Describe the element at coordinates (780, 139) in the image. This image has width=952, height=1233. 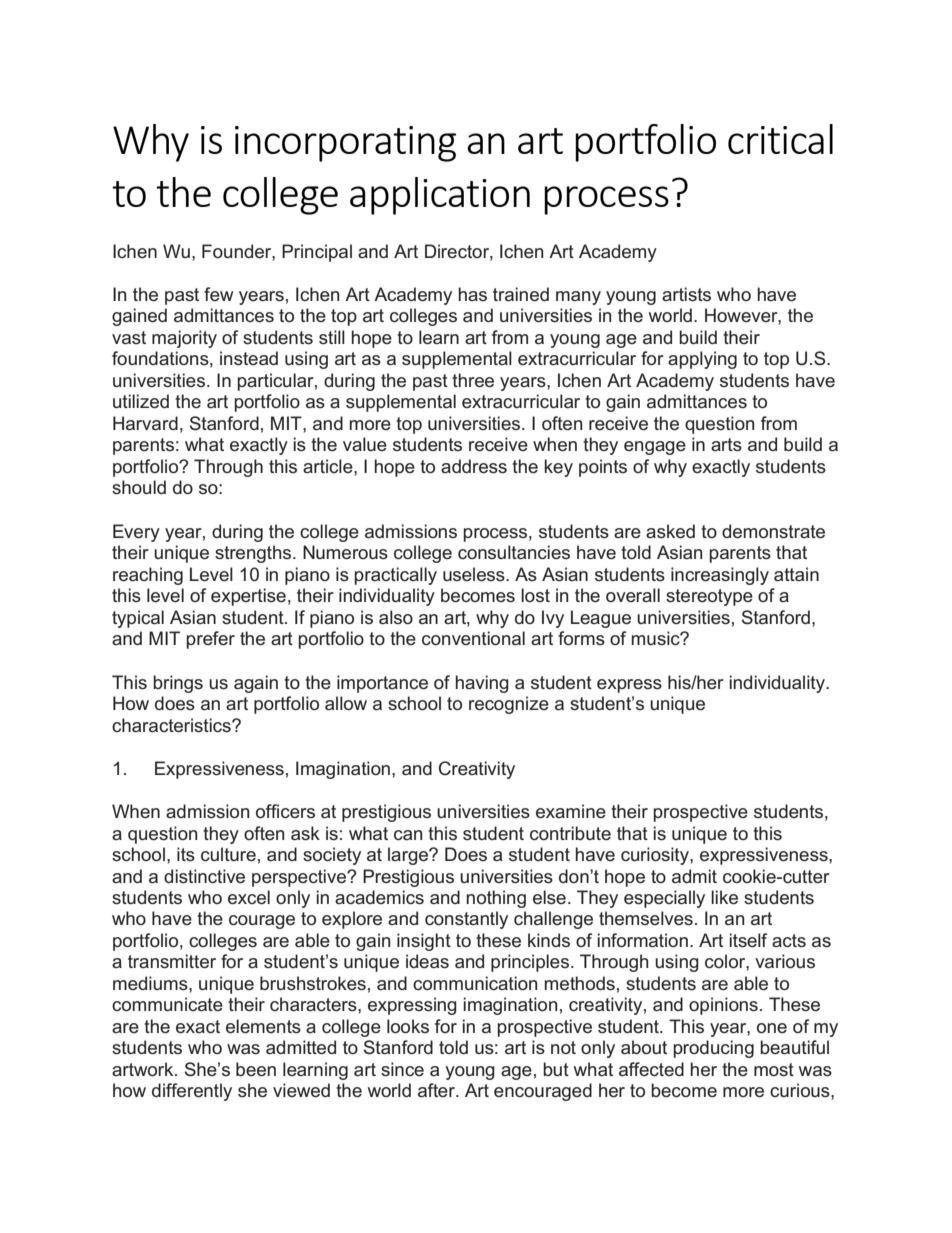
I see `critical` at that location.
